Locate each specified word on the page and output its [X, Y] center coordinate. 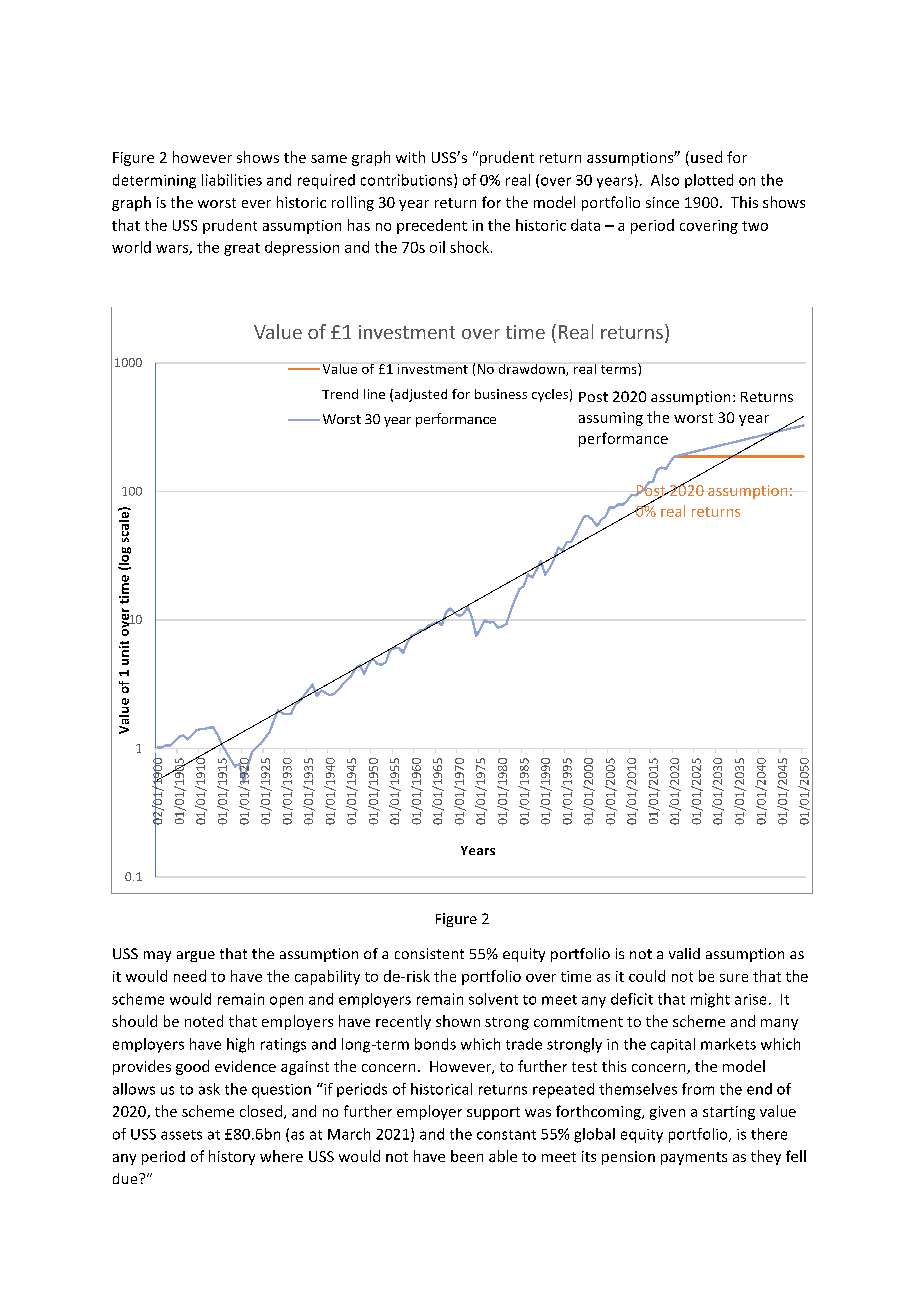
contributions [408, 181]
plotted [709, 181]
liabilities [232, 180]
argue [196, 956]
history [232, 1157]
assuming [611, 419]
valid [684, 953]
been [467, 1156]
